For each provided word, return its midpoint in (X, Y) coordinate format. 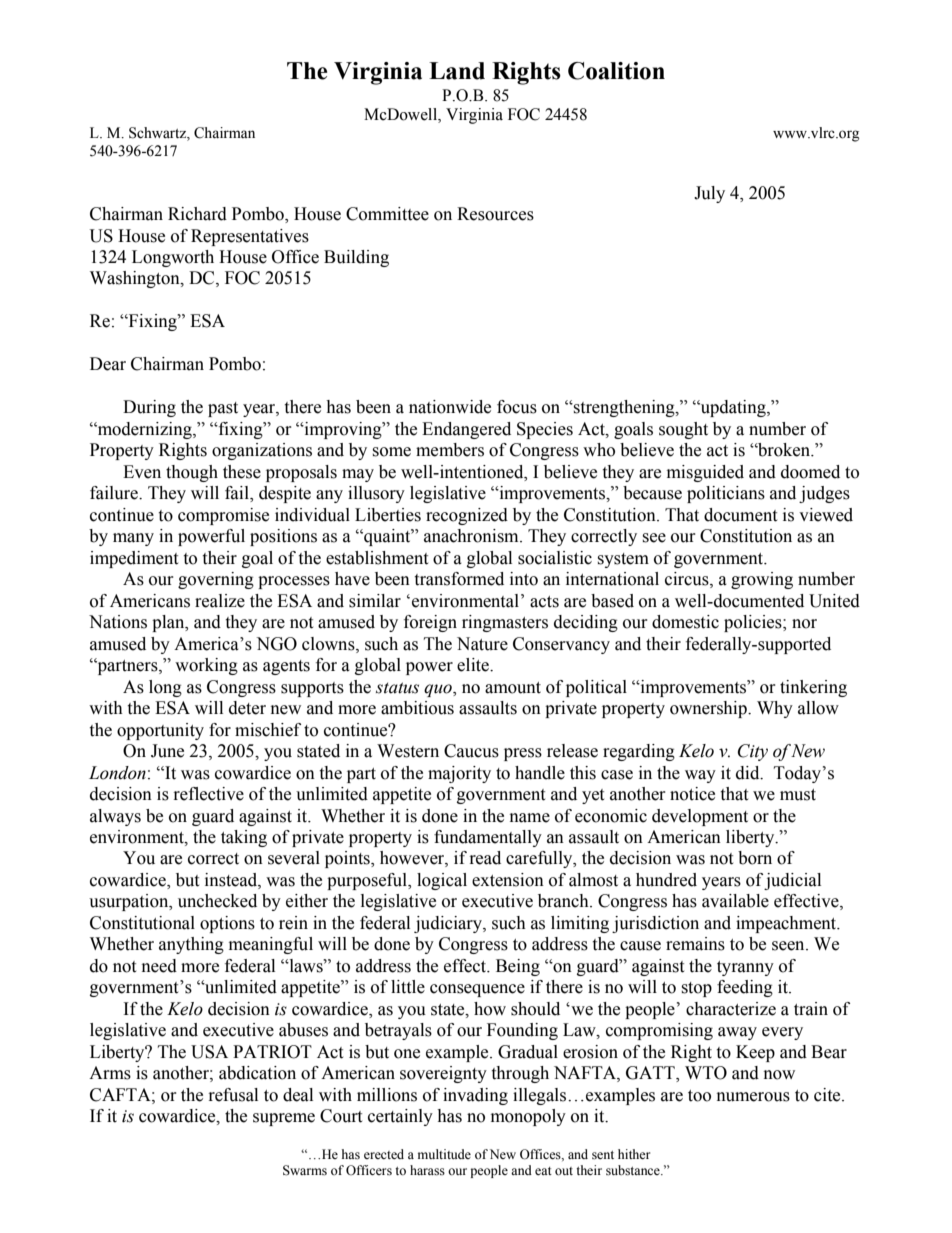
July (709, 194)
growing (762, 580)
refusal (233, 1095)
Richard (197, 214)
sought (683, 430)
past (223, 409)
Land (457, 71)
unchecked (217, 901)
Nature (482, 644)
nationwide (450, 407)
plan (169, 623)
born (755, 858)
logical (442, 881)
